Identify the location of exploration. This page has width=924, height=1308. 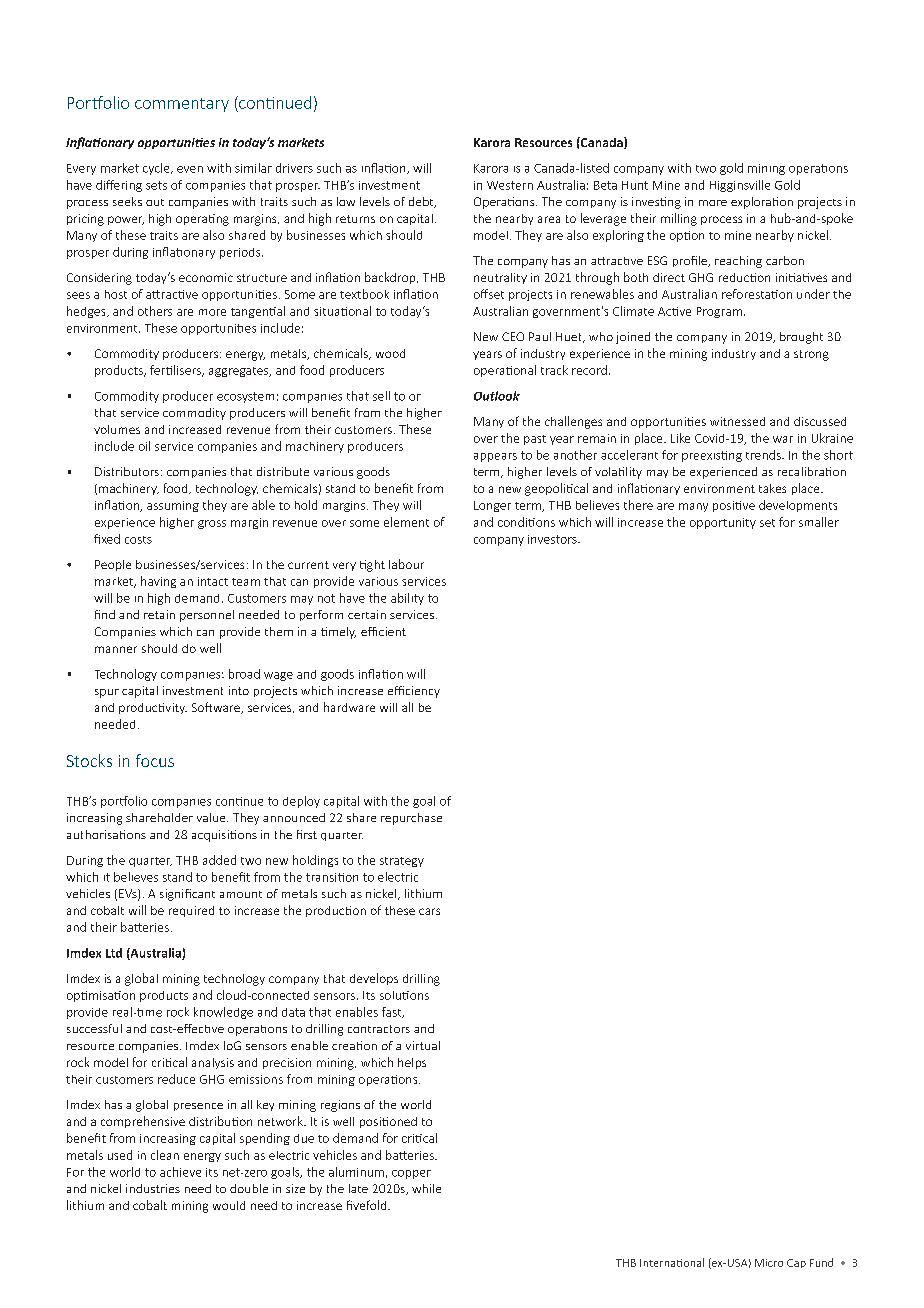
(762, 203).
